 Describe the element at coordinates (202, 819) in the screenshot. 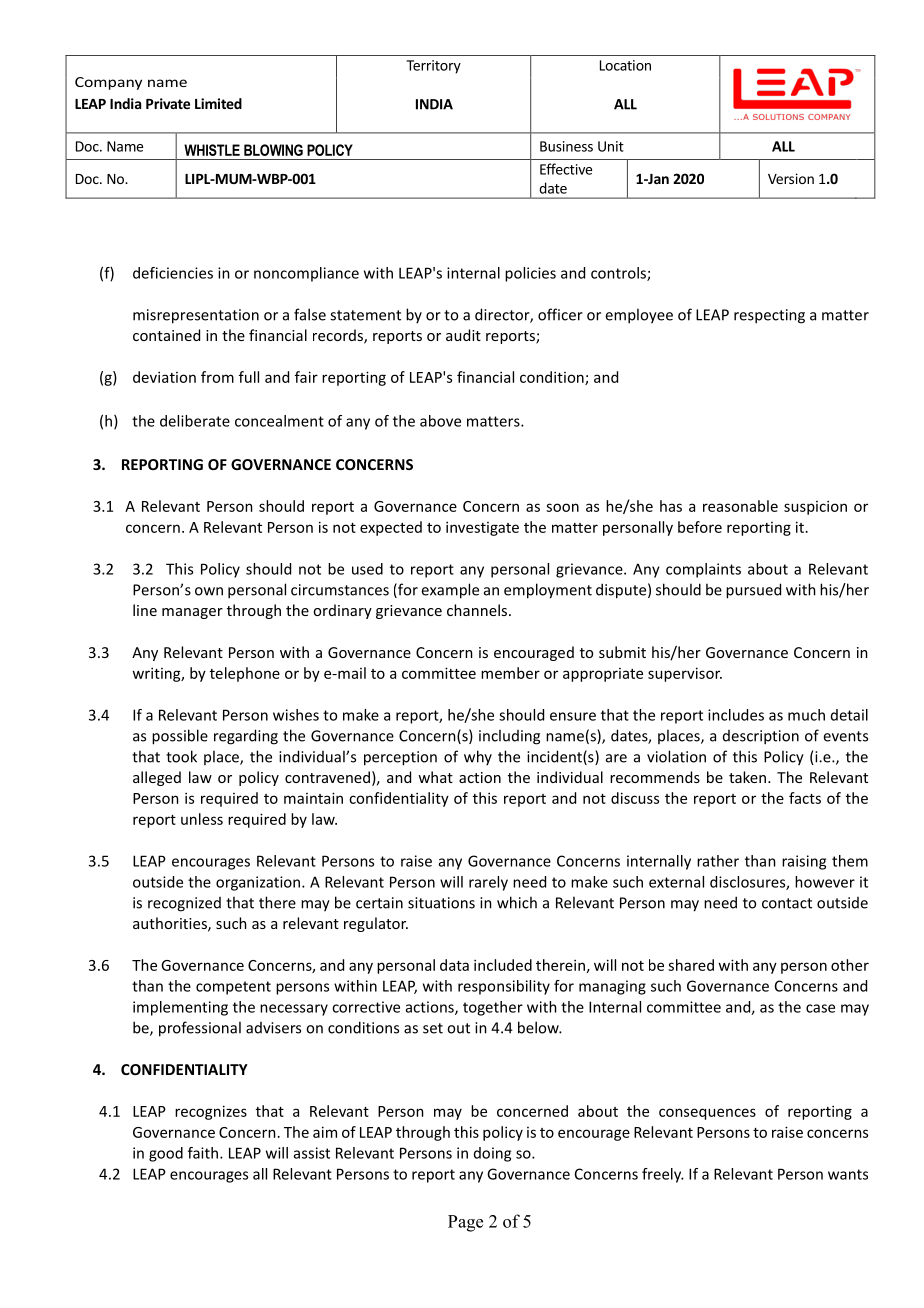

I see `unless` at that location.
